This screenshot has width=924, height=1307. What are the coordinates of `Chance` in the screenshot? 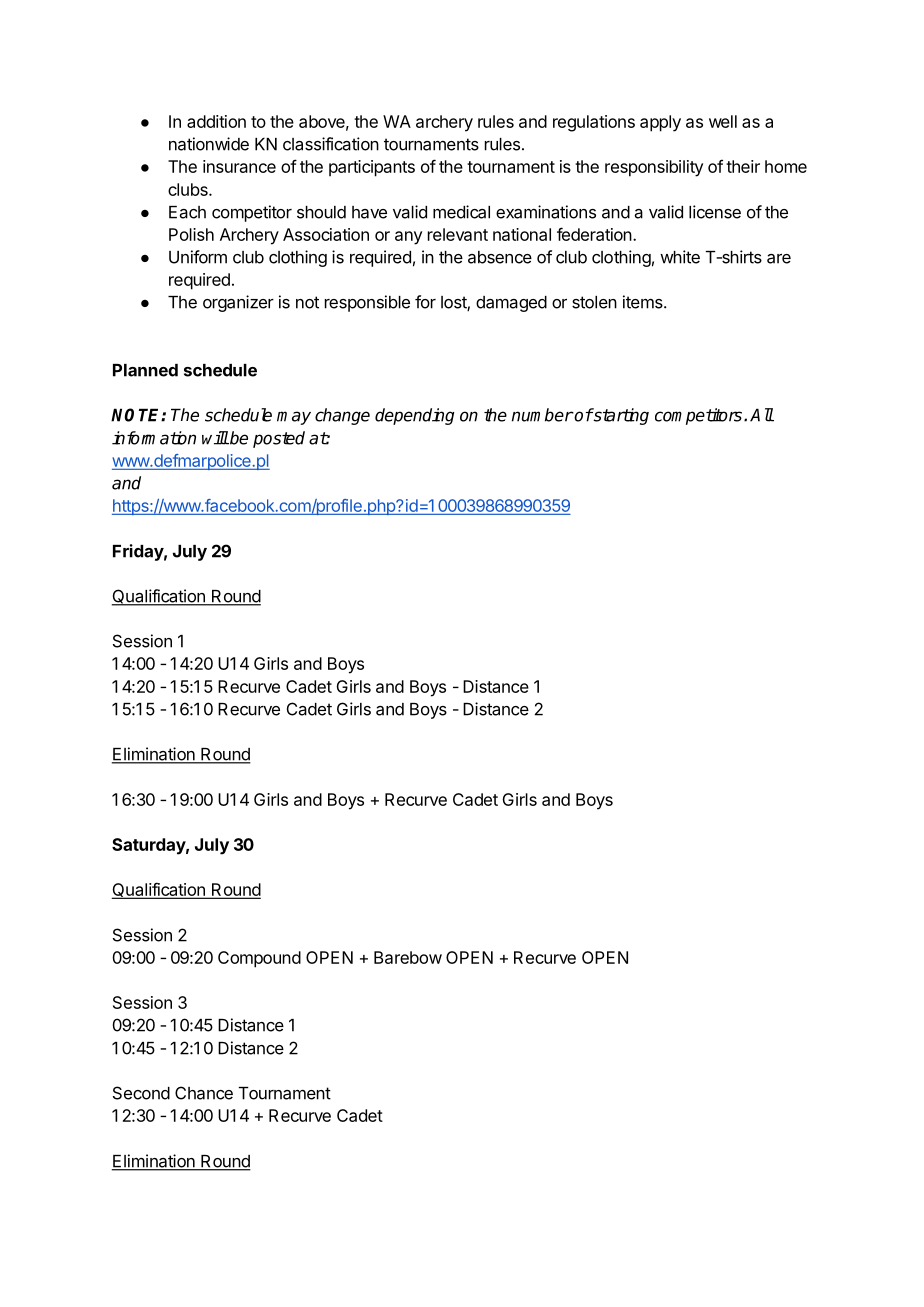 It's located at (204, 1093).
